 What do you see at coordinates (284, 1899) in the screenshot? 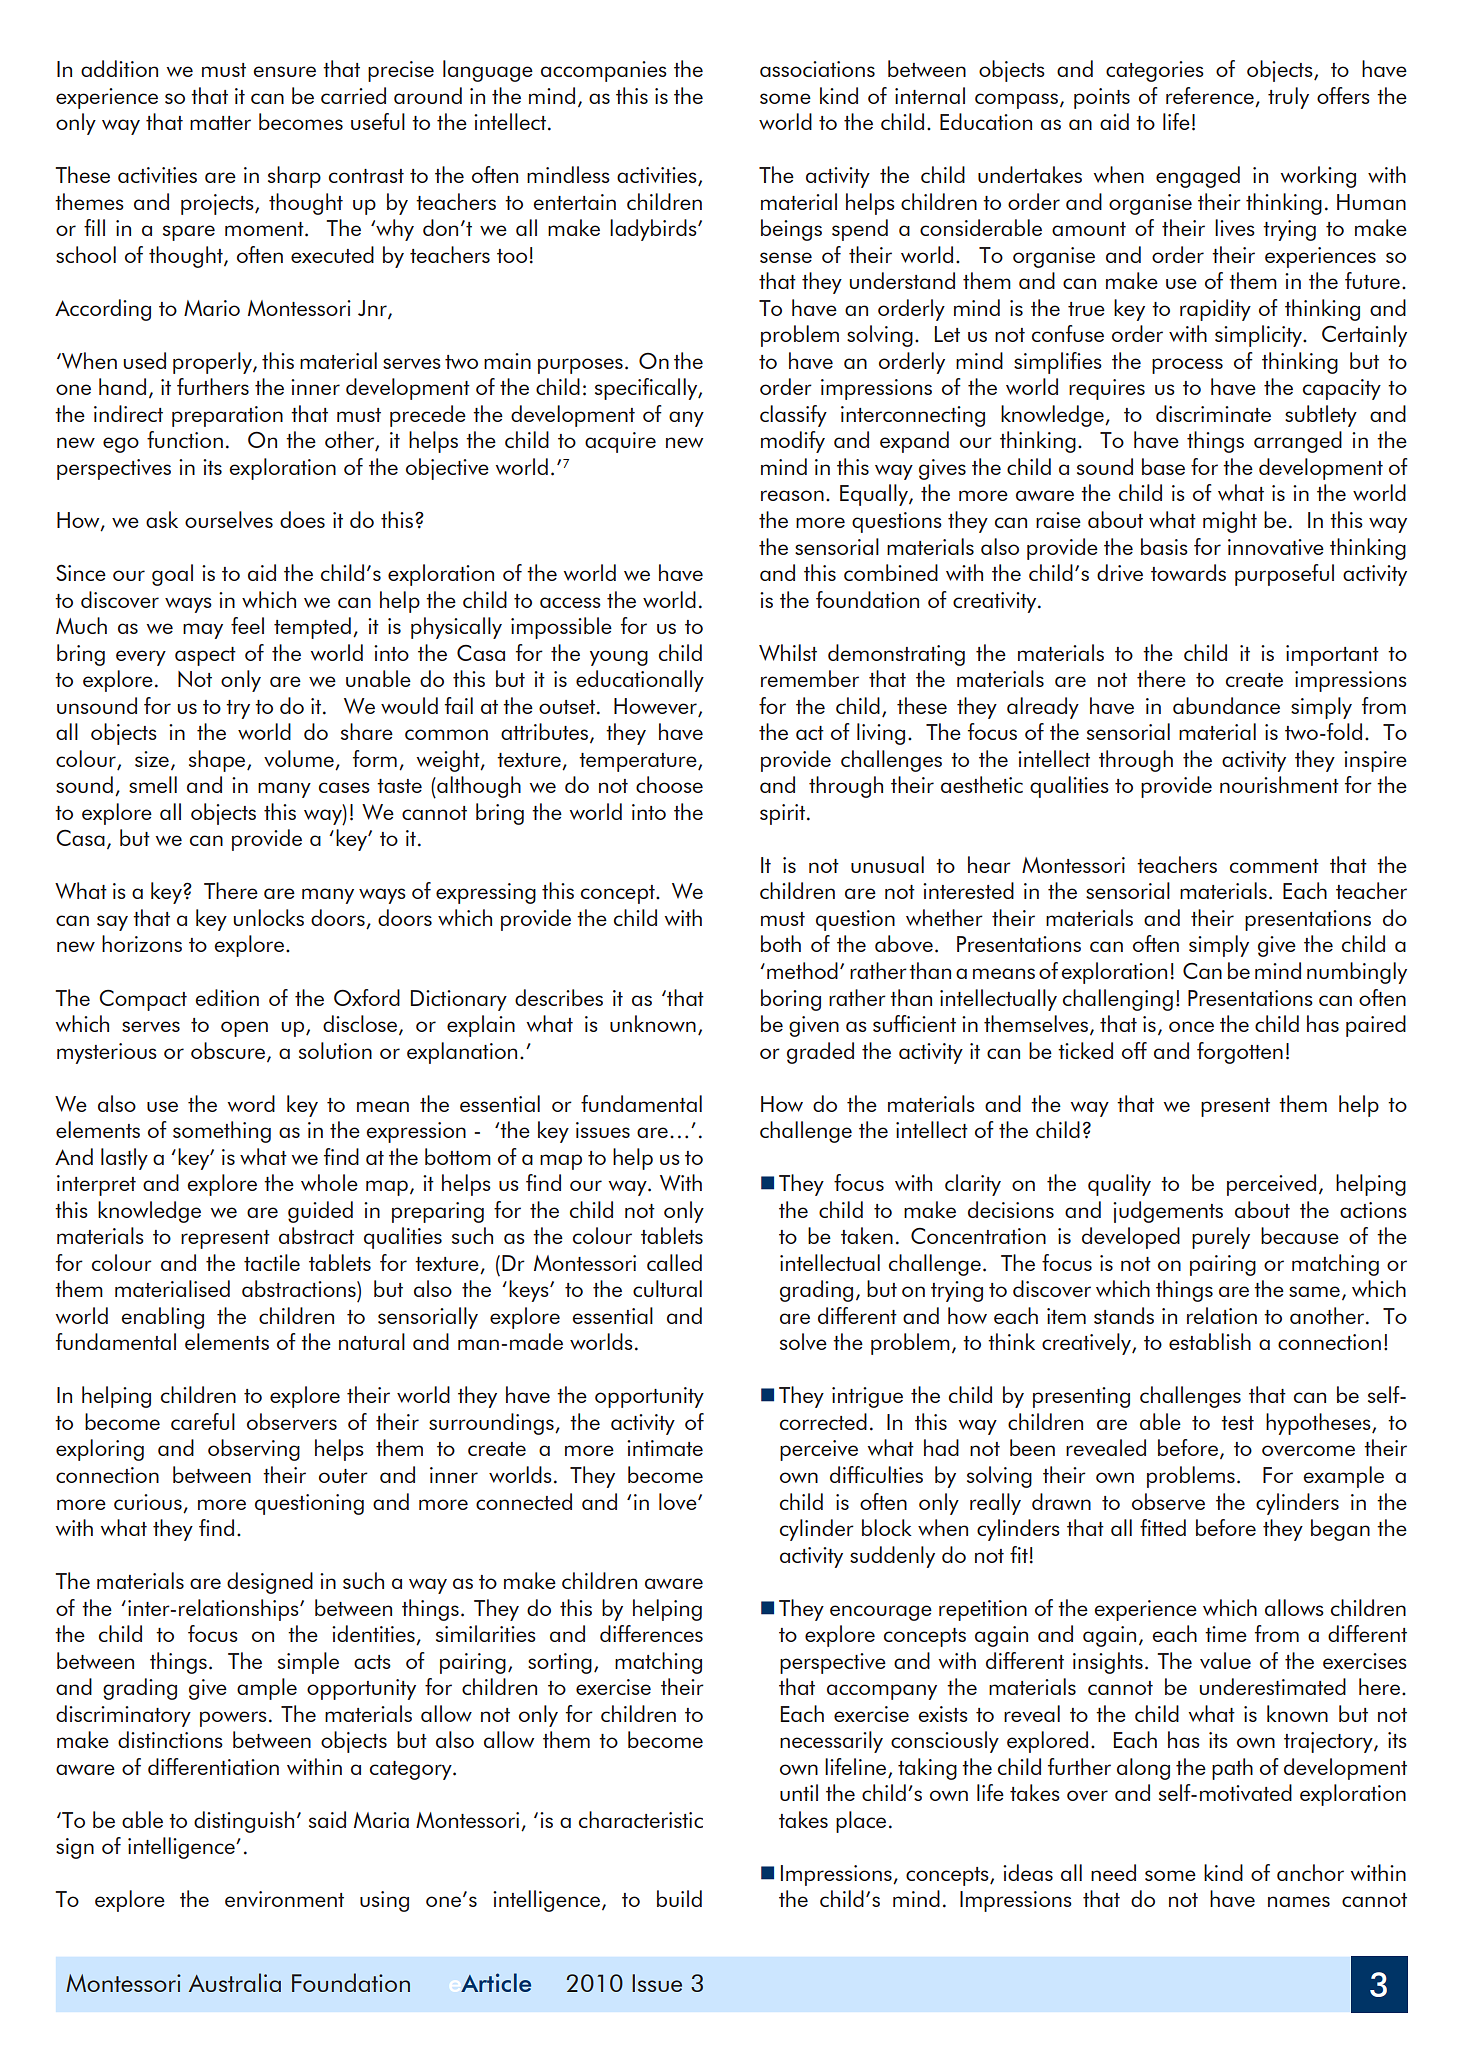
I see `environment` at bounding box center [284, 1899].
